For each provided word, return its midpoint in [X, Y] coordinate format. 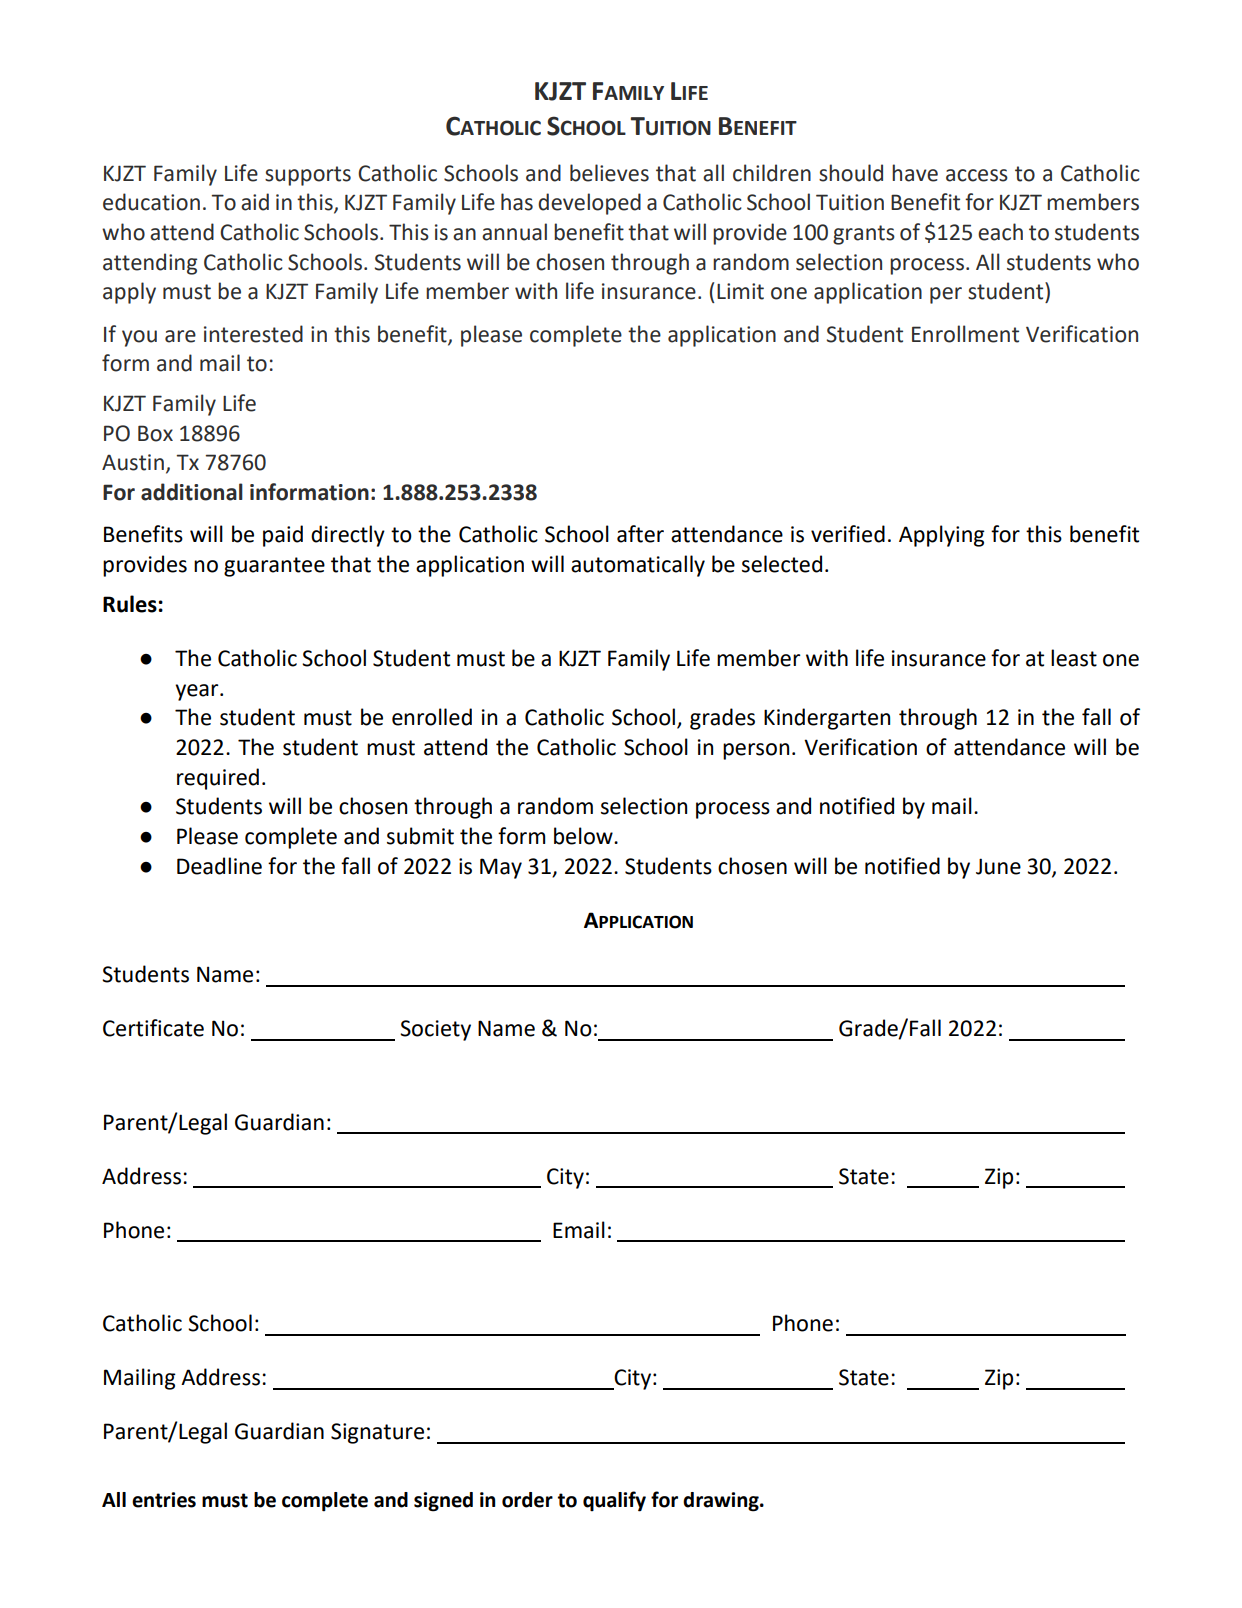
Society [435, 1030]
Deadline [219, 866]
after [640, 534]
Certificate [153, 1028]
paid [283, 536]
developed [589, 204]
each [1000, 232]
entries [164, 1500]
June [998, 866]
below [584, 836]
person [756, 751]
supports [308, 176]
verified [848, 534]
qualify [614, 1501]
